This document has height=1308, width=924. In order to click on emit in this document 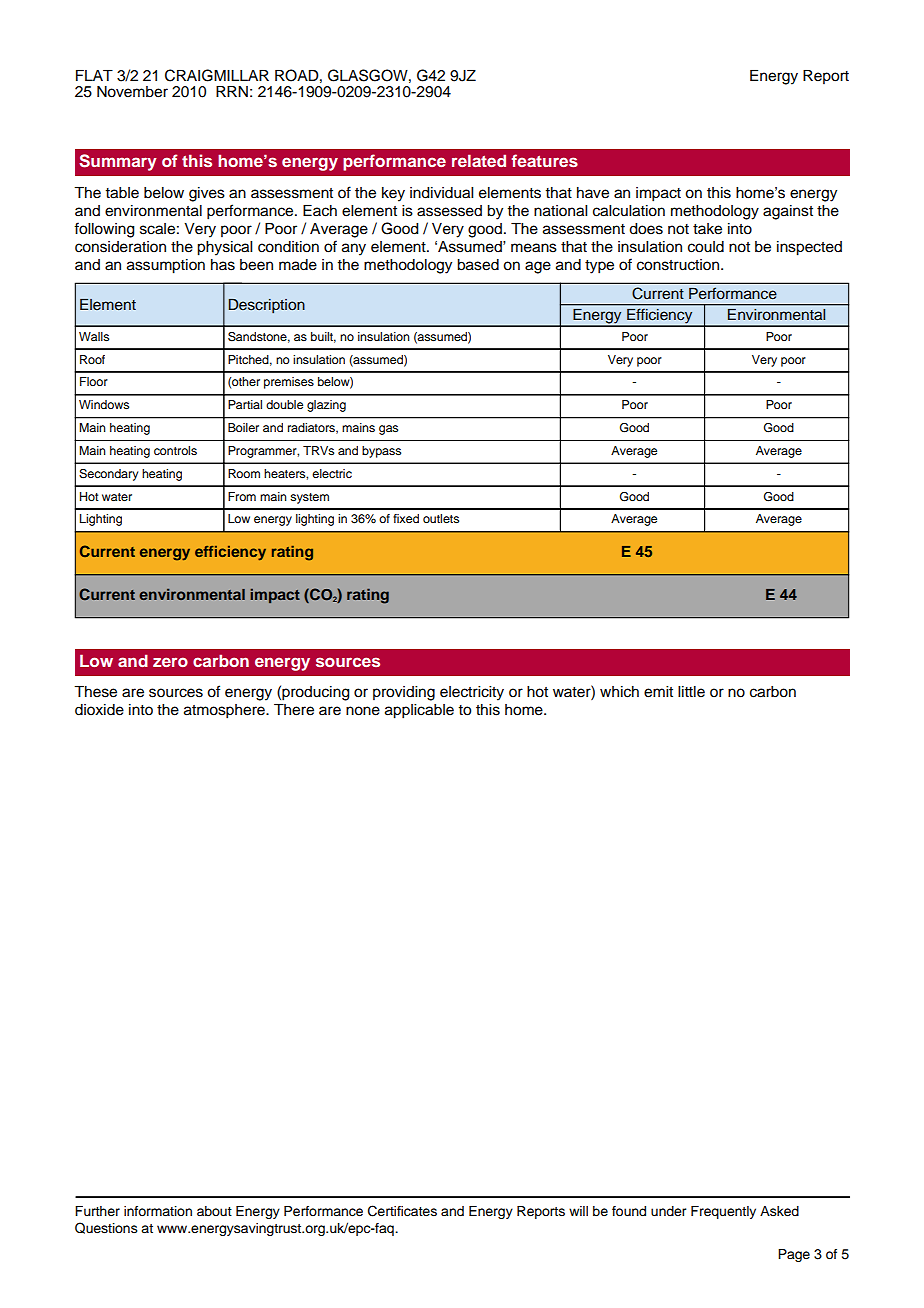, I will do `click(658, 692)`.
